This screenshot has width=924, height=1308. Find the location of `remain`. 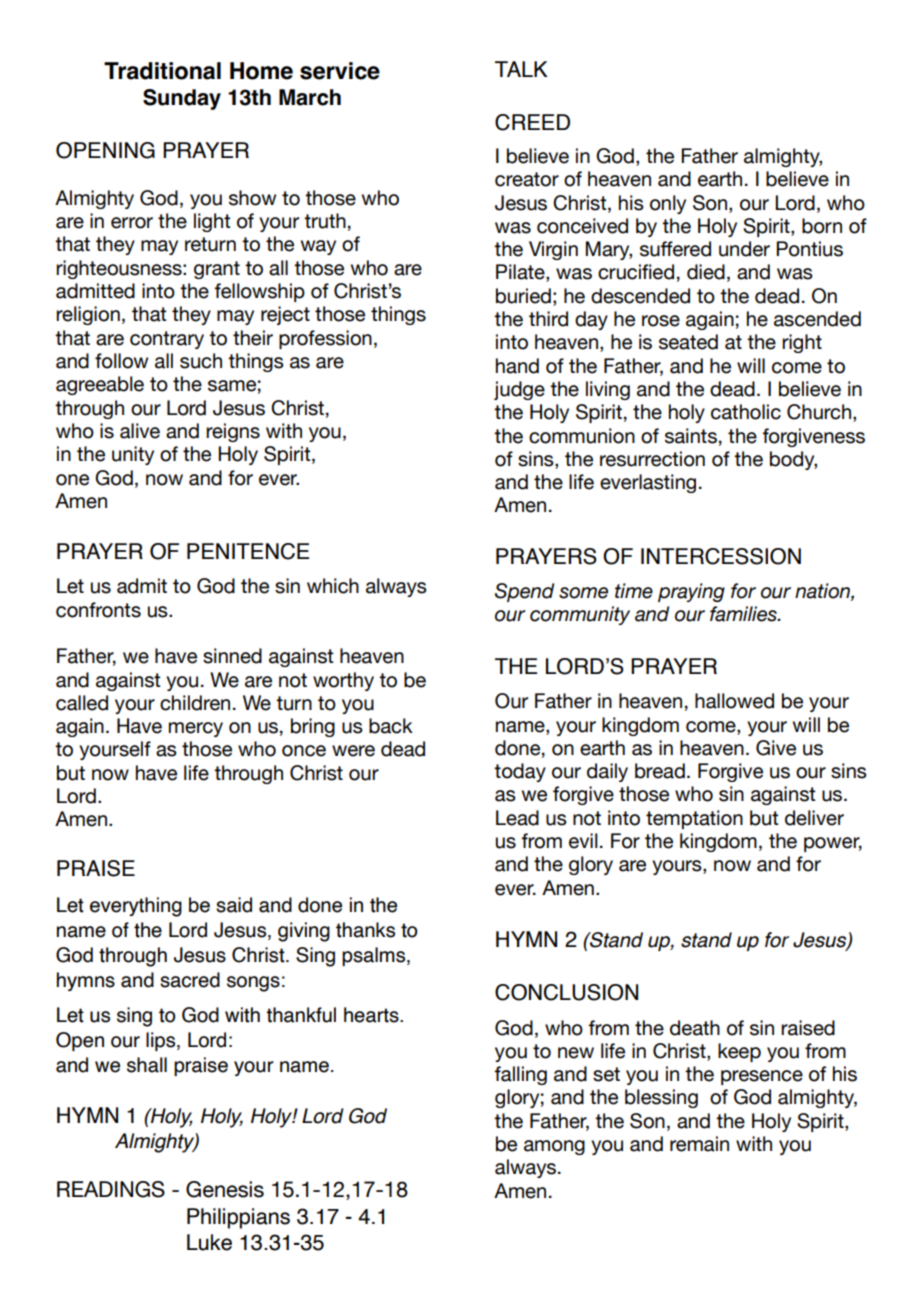

remain is located at coordinates (699, 1144).
